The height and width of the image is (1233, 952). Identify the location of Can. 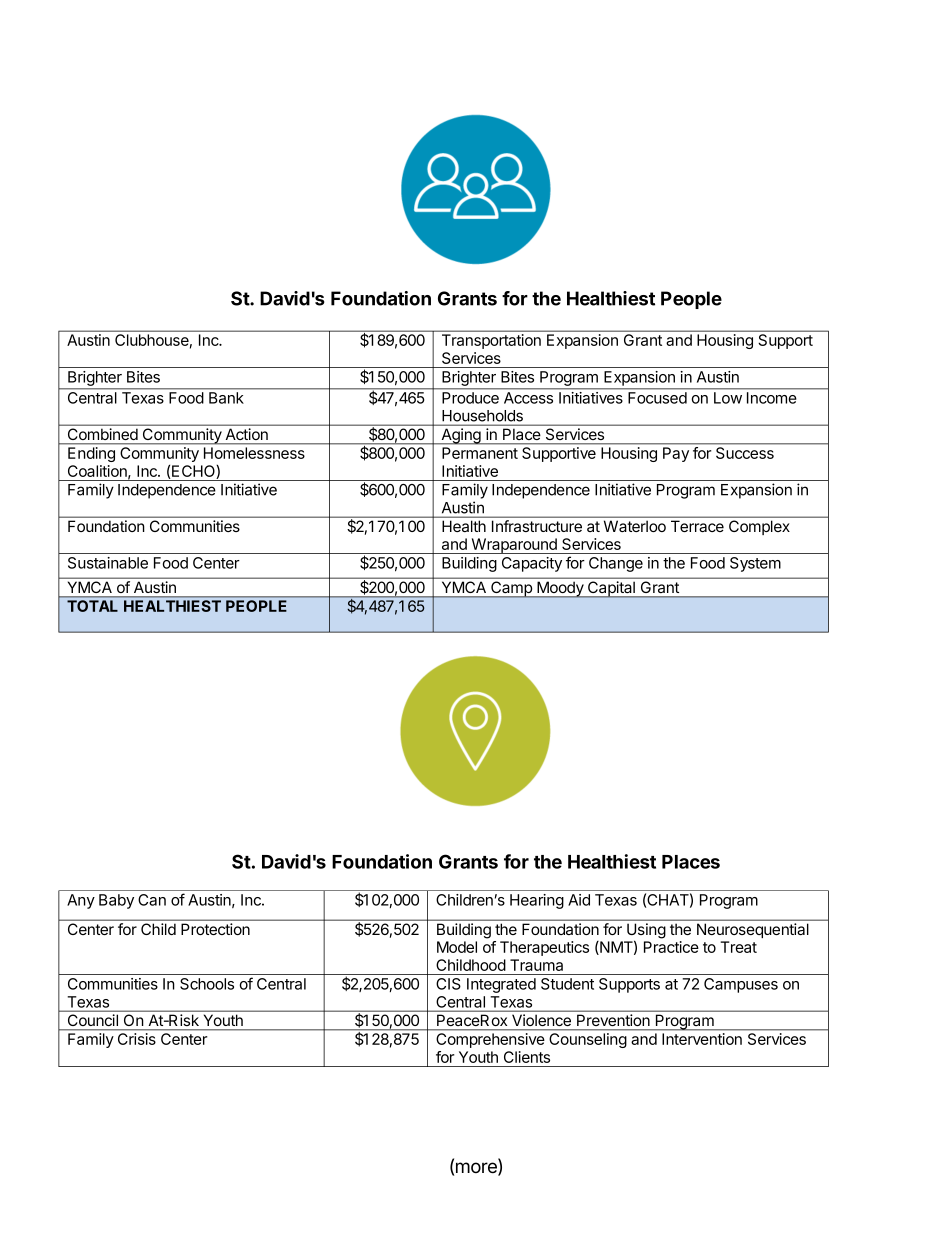
(152, 900).
